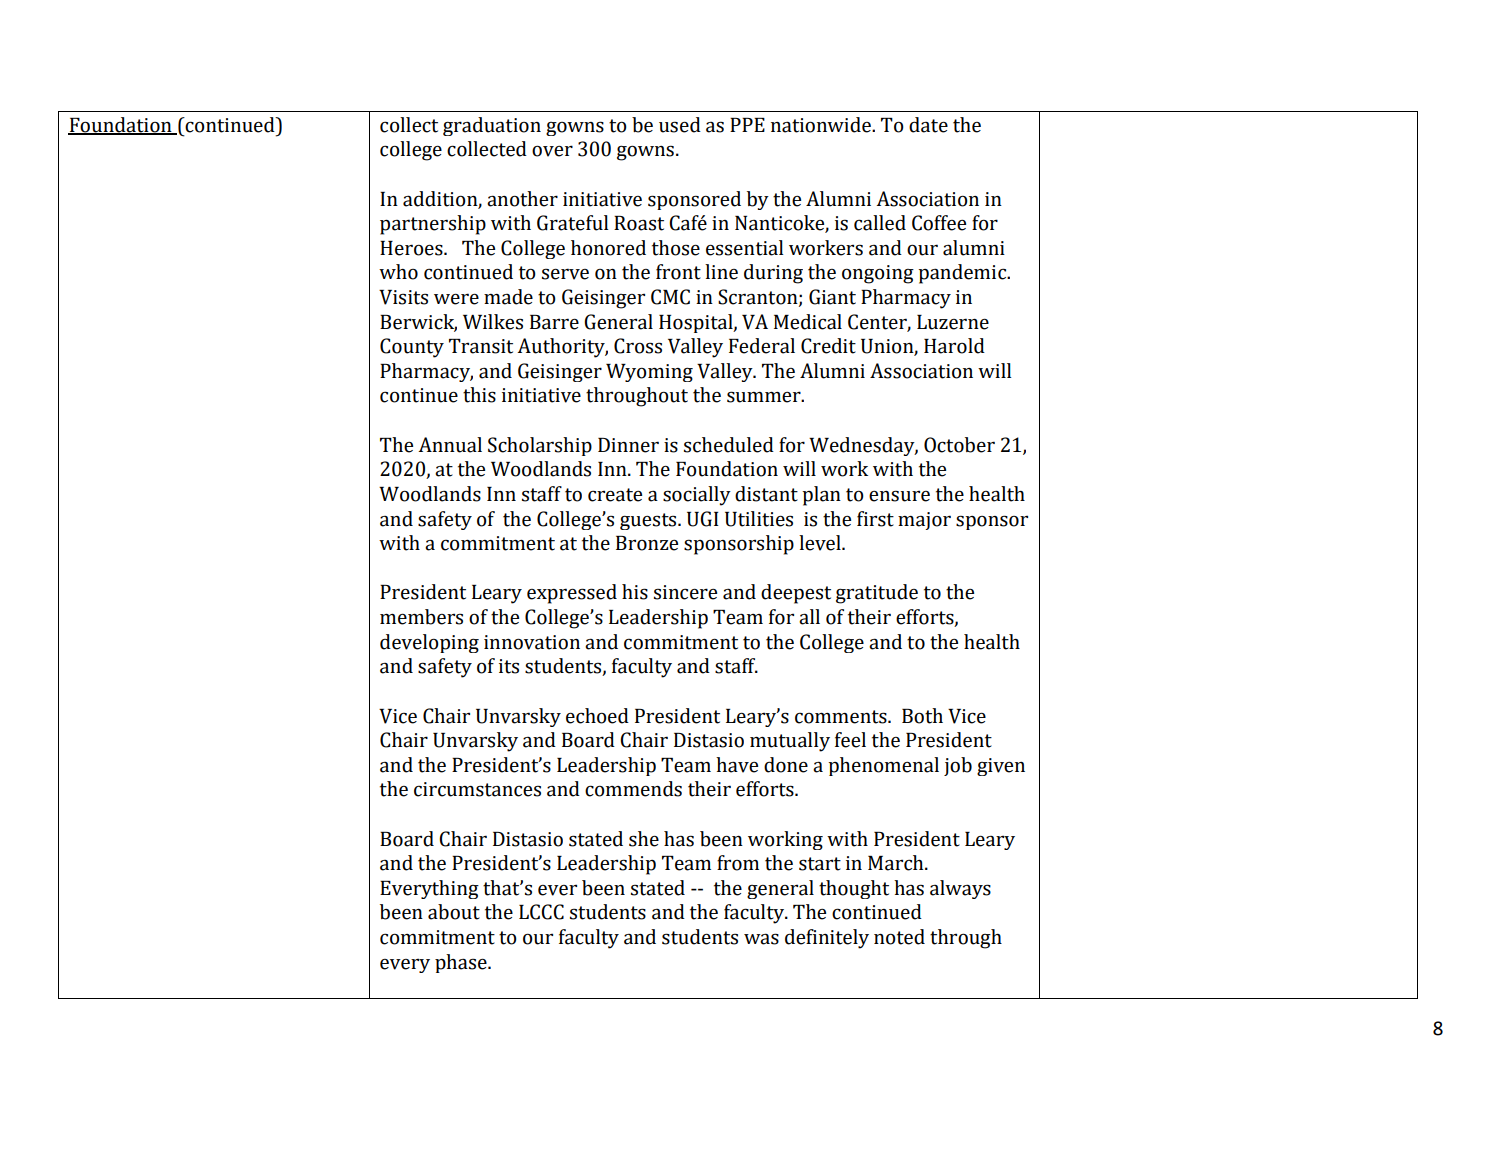  Describe the element at coordinates (924, 521) in the screenshot. I see `major` at that location.
